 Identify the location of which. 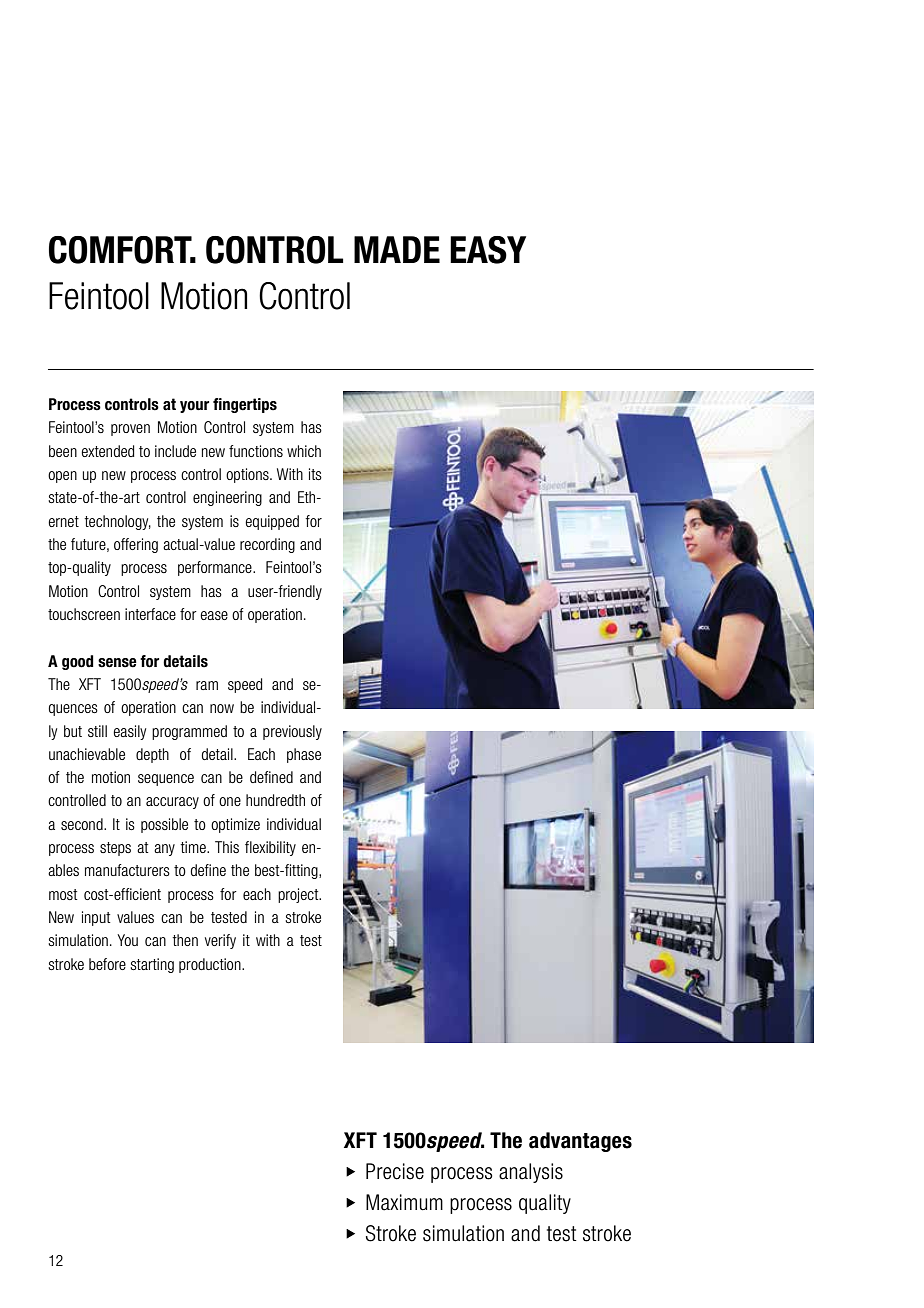
(304, 451).
